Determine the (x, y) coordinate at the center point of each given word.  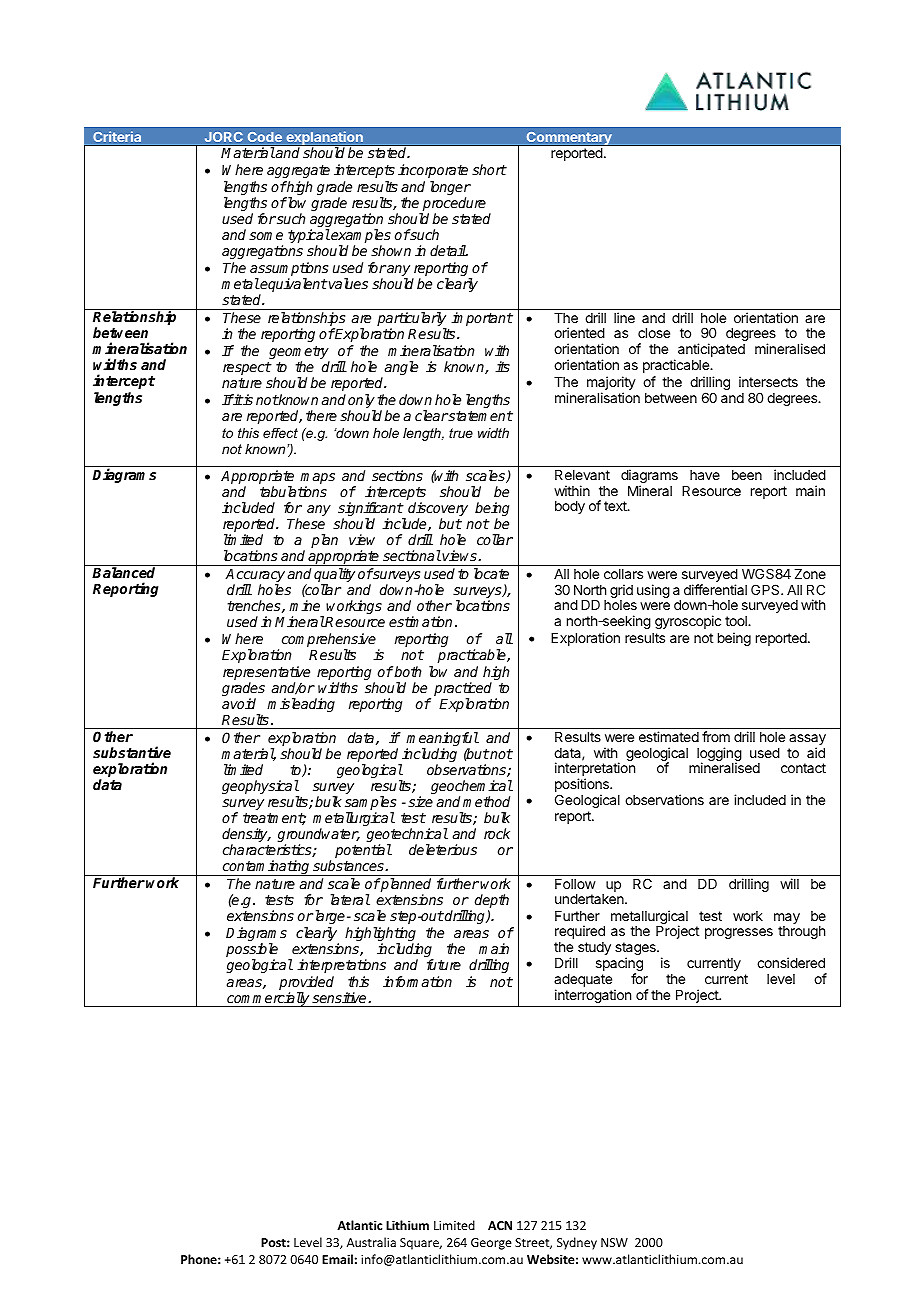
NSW (614, 1242)
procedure (453, 205)
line (624, 317)
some (266, 236)
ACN (500, 1225)
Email (337, 1259)
